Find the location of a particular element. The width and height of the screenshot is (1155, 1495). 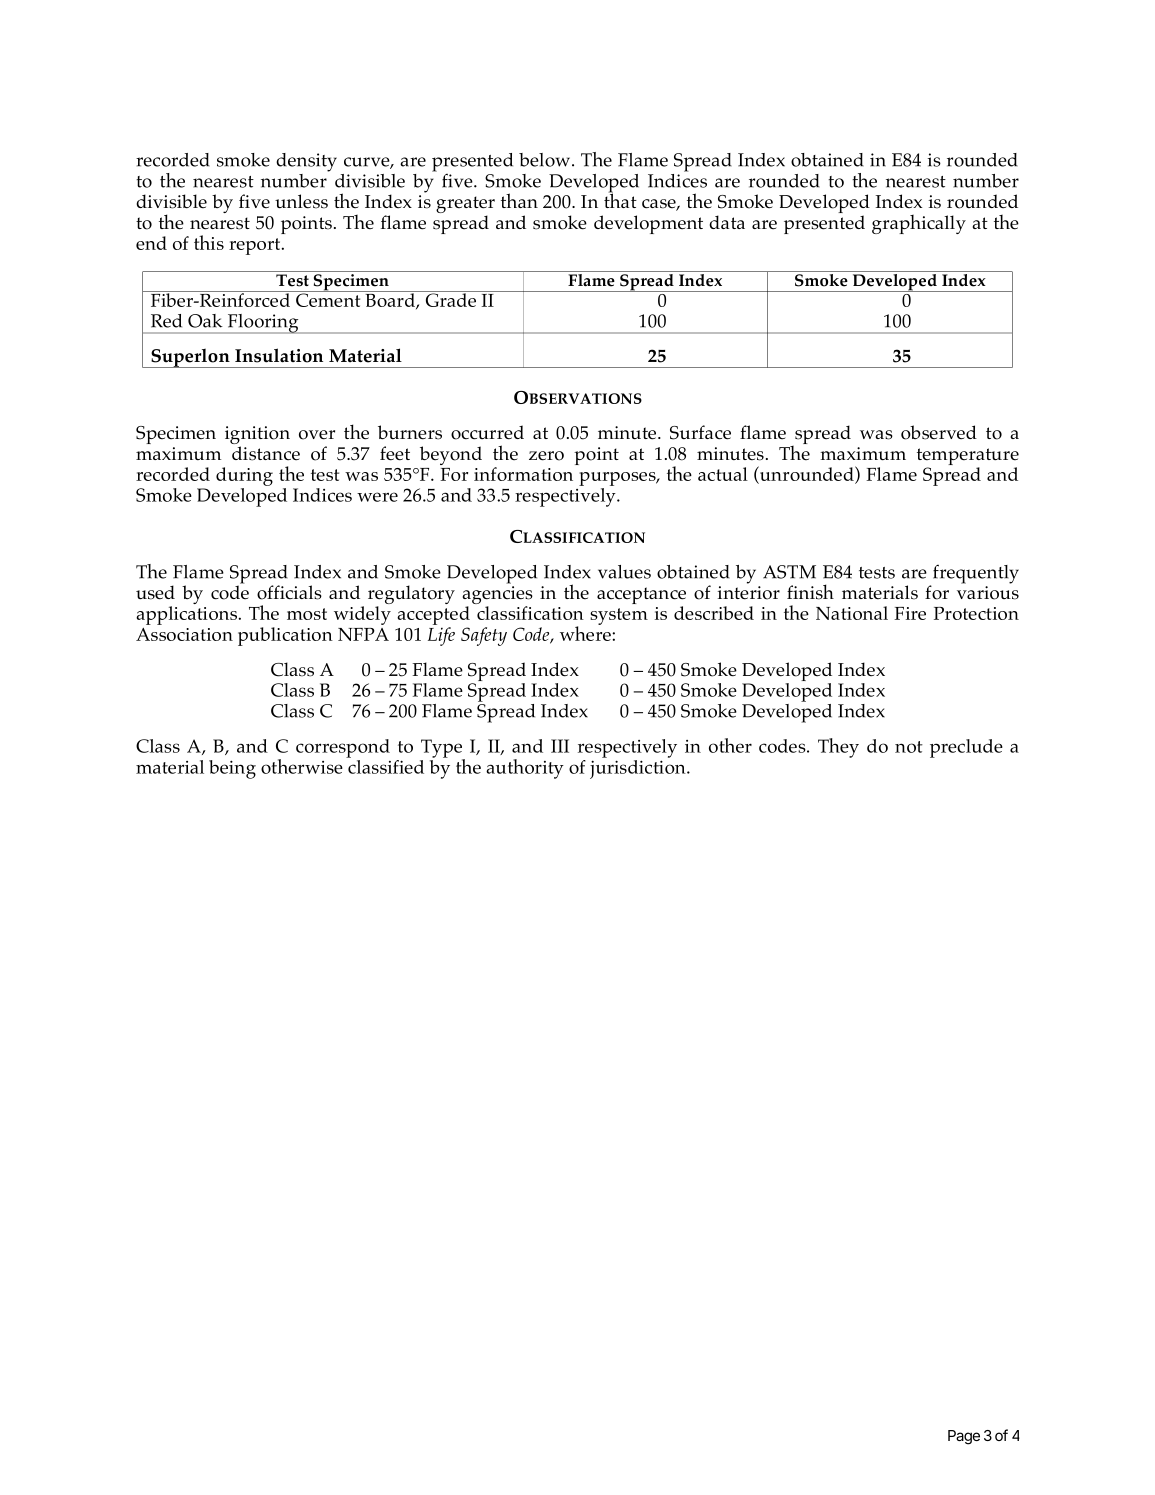

Fire is located at coordinates (910, 613).
